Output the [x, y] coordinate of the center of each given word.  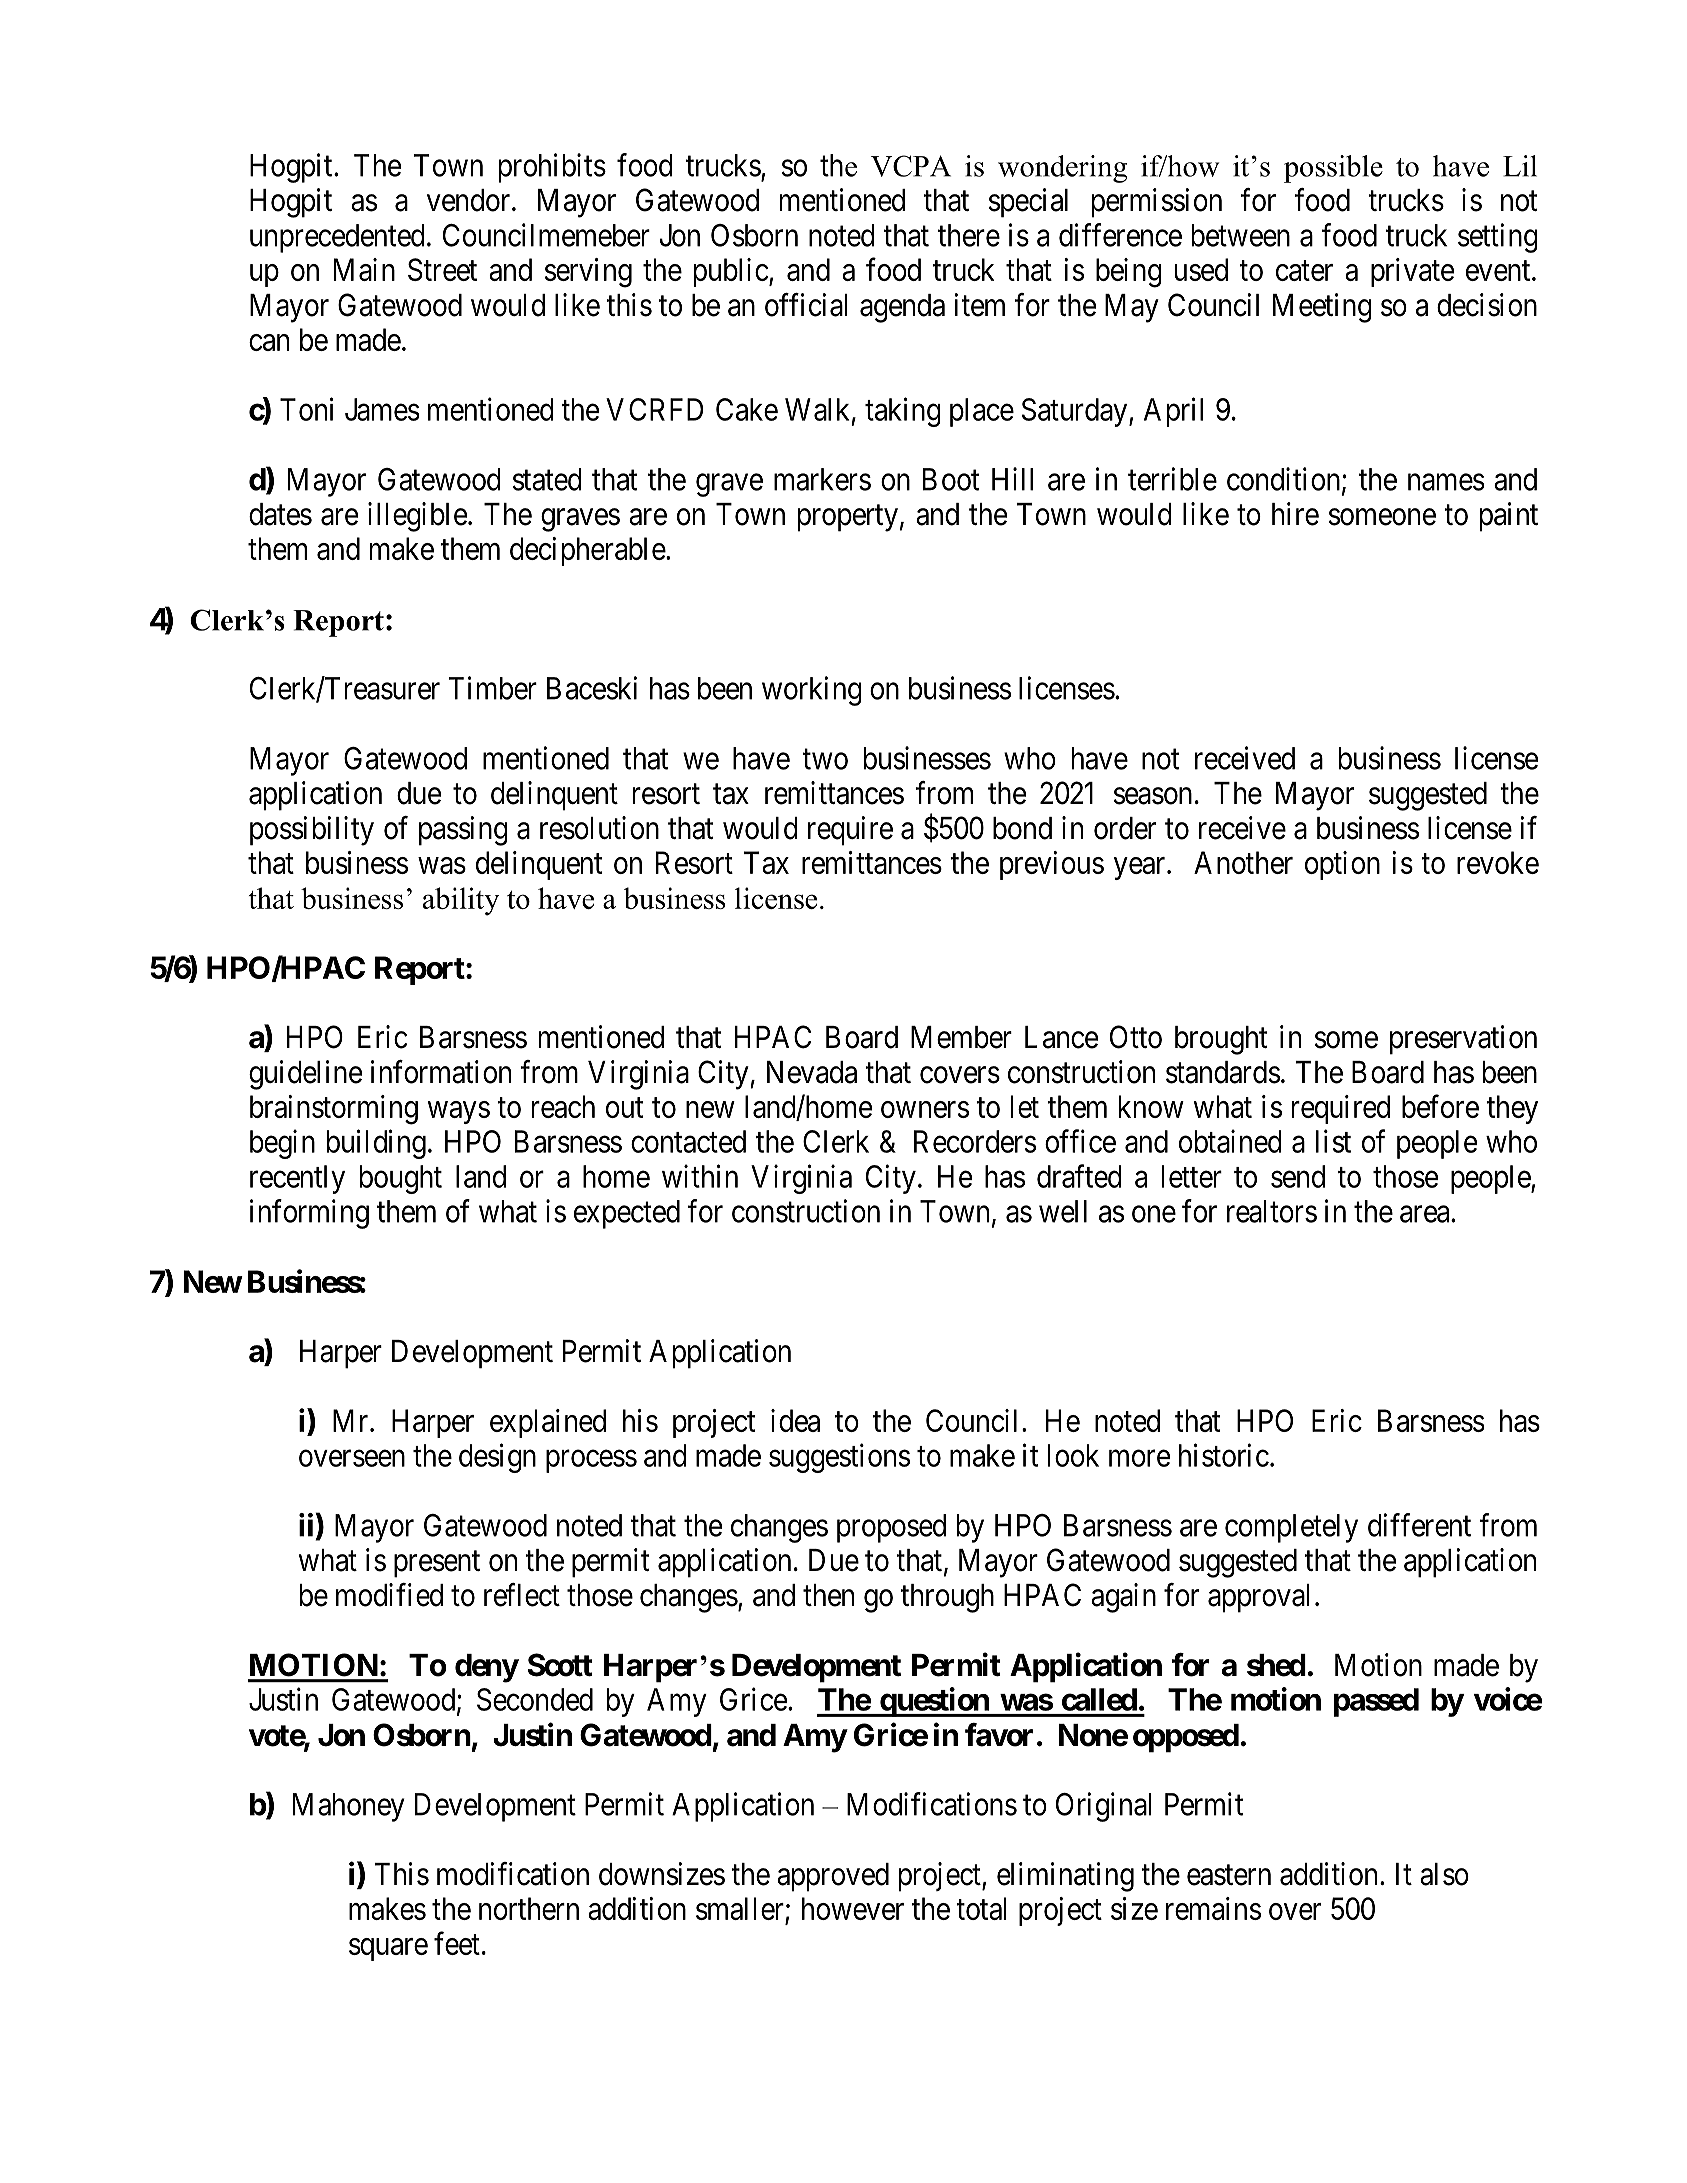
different [1419, 1525]
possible [1333, 169]
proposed [891, 1528]
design [497, 1458]
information [441, 1072]
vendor [470, 200]
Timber [492, 688]
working [812, 691]
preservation [1463, 1040]
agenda [902, 308]
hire [1295, 514]
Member [961, 1037]
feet [457, 1943]
